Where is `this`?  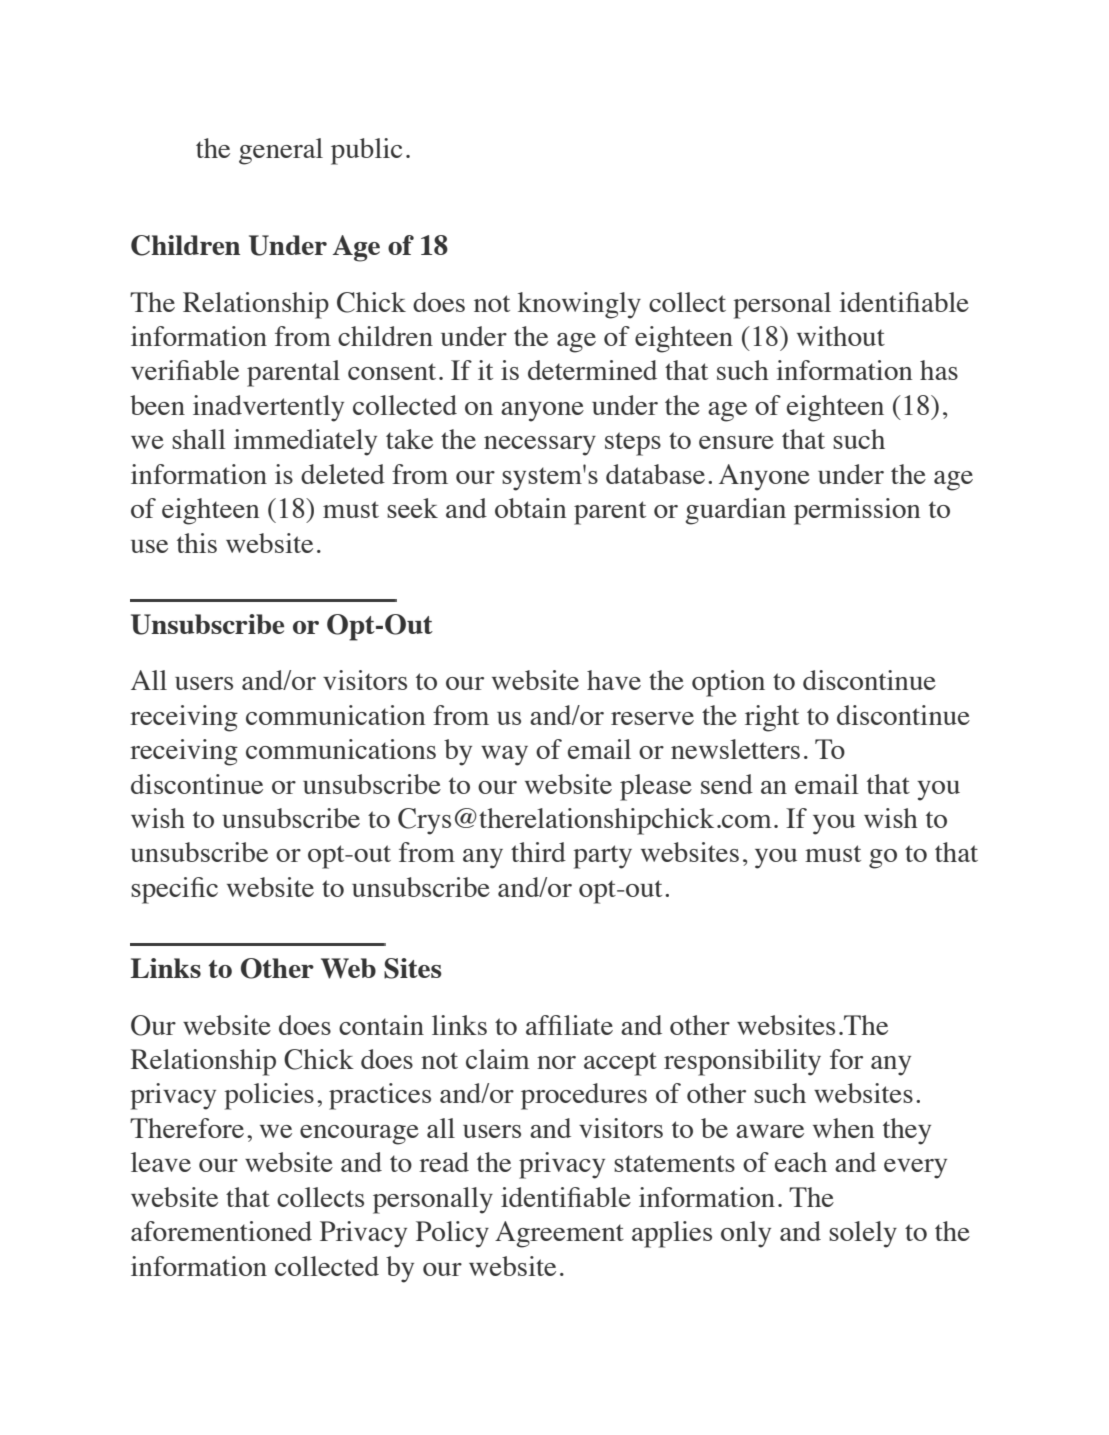
this is located at coordinates (197, 543).
